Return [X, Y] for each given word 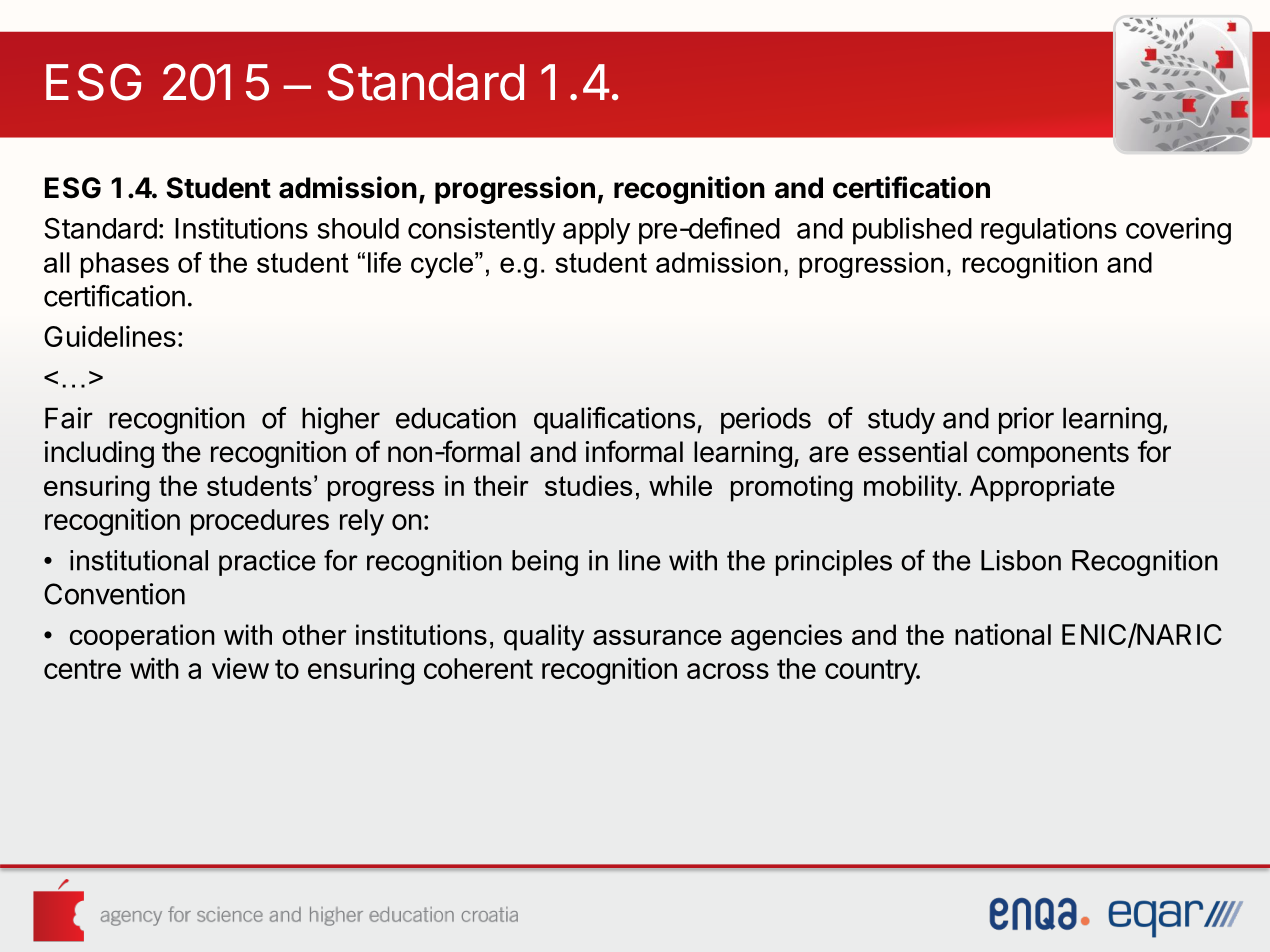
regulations [1049, 231]
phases [125, 265]
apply [596, 231]
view [240, 668]
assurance [657, 637]
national [1003, 634]
